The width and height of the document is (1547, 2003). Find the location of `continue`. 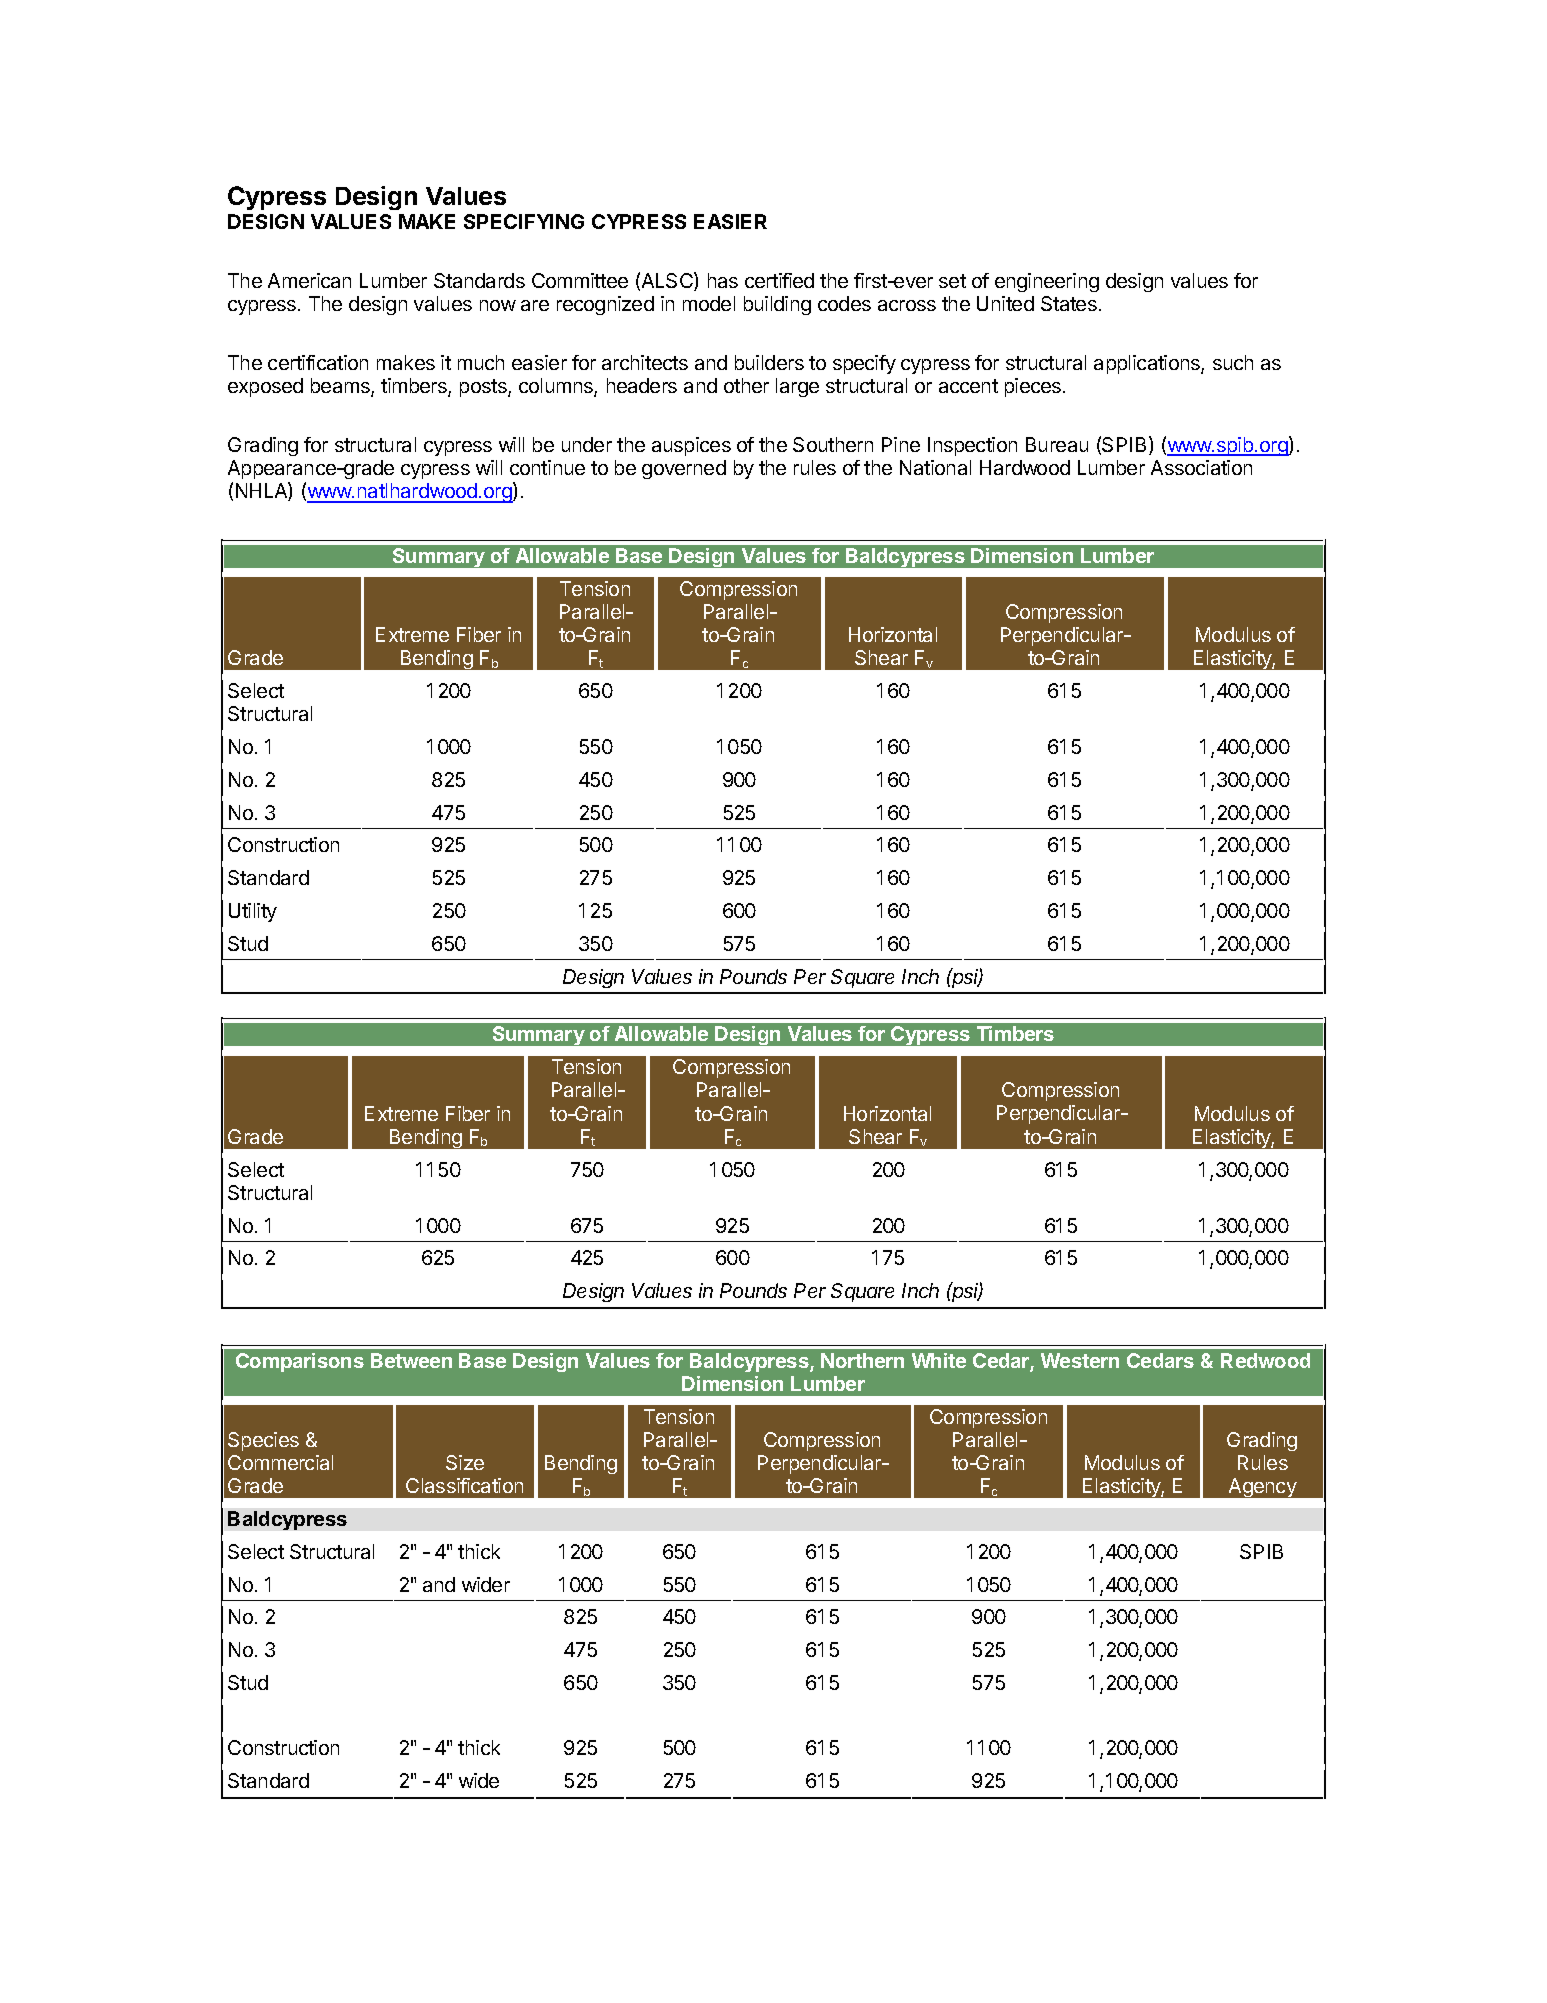

continue is located at coordinates (547, 467).
